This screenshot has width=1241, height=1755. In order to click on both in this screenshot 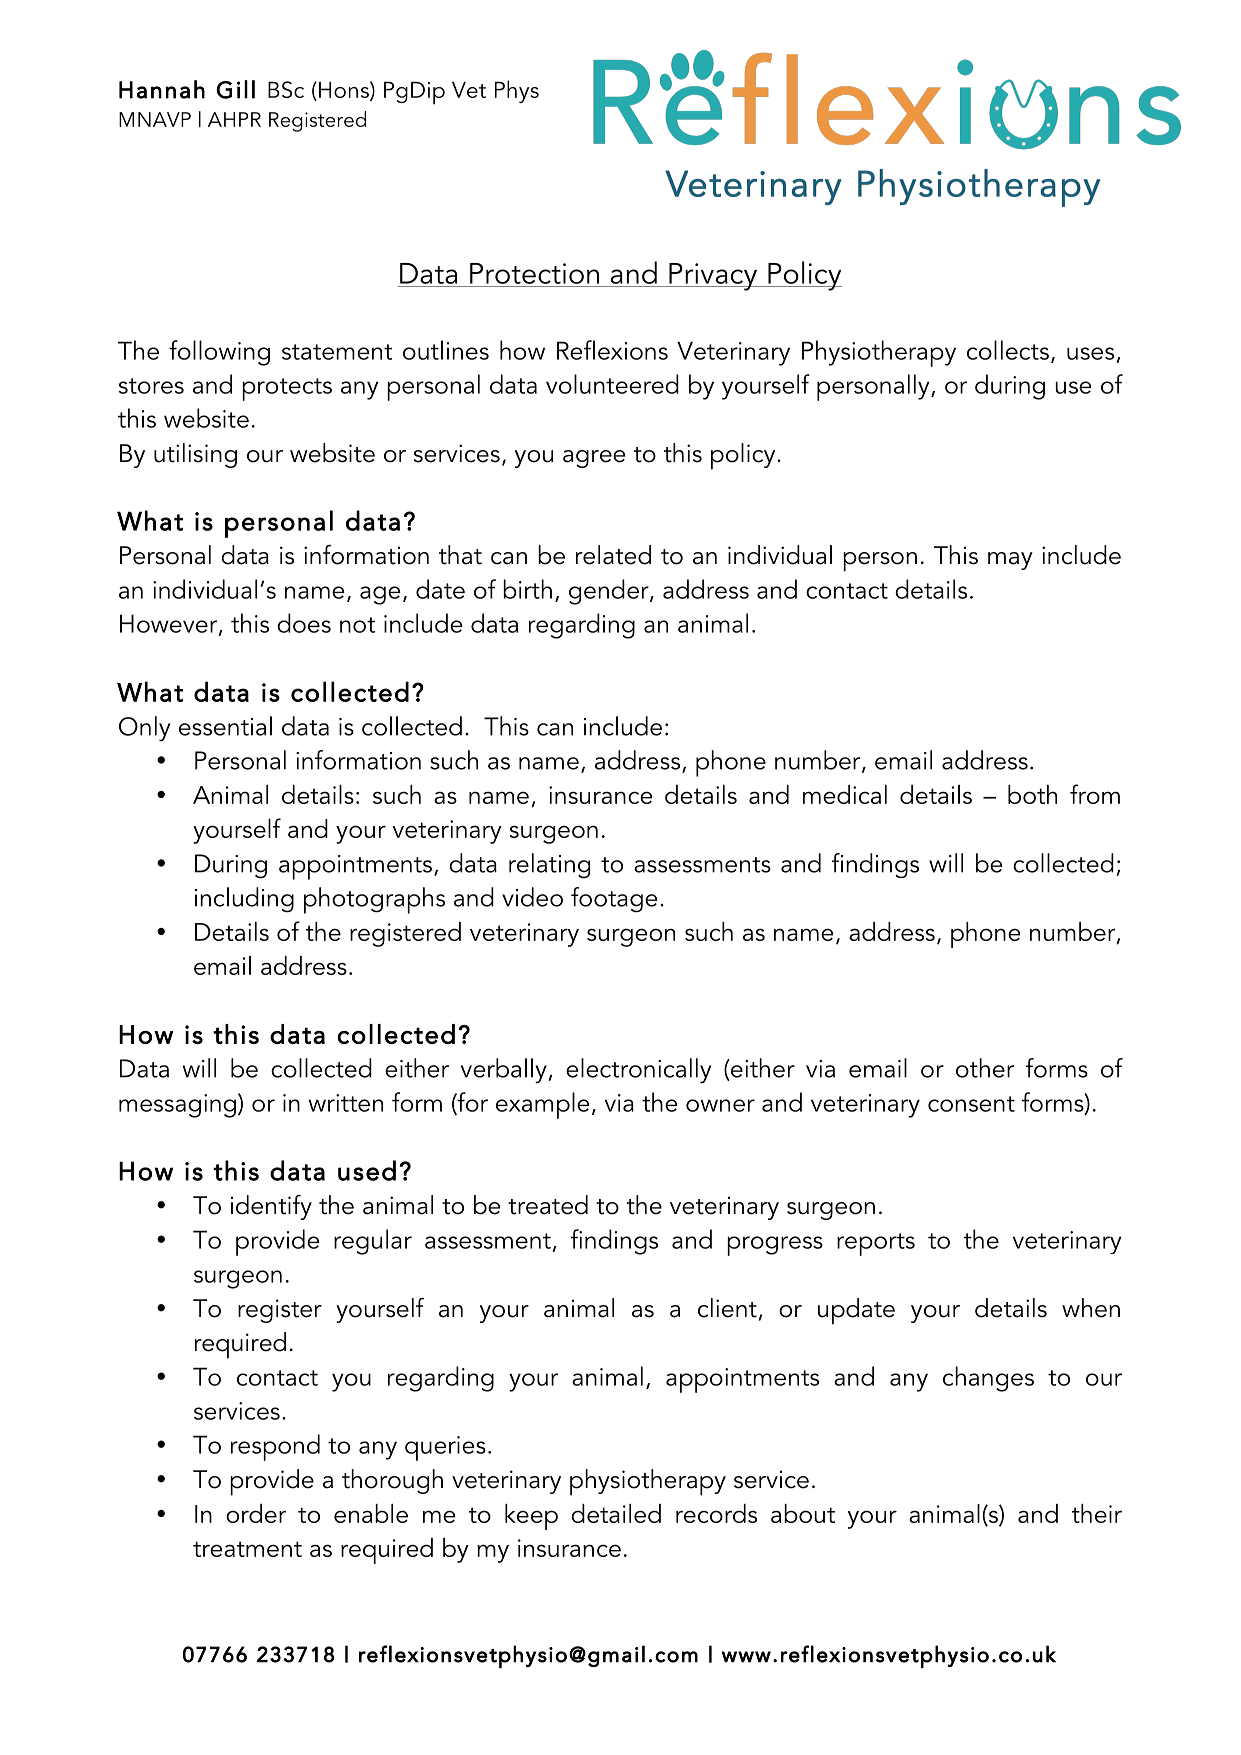, I will do `click(1032, 794)`.
